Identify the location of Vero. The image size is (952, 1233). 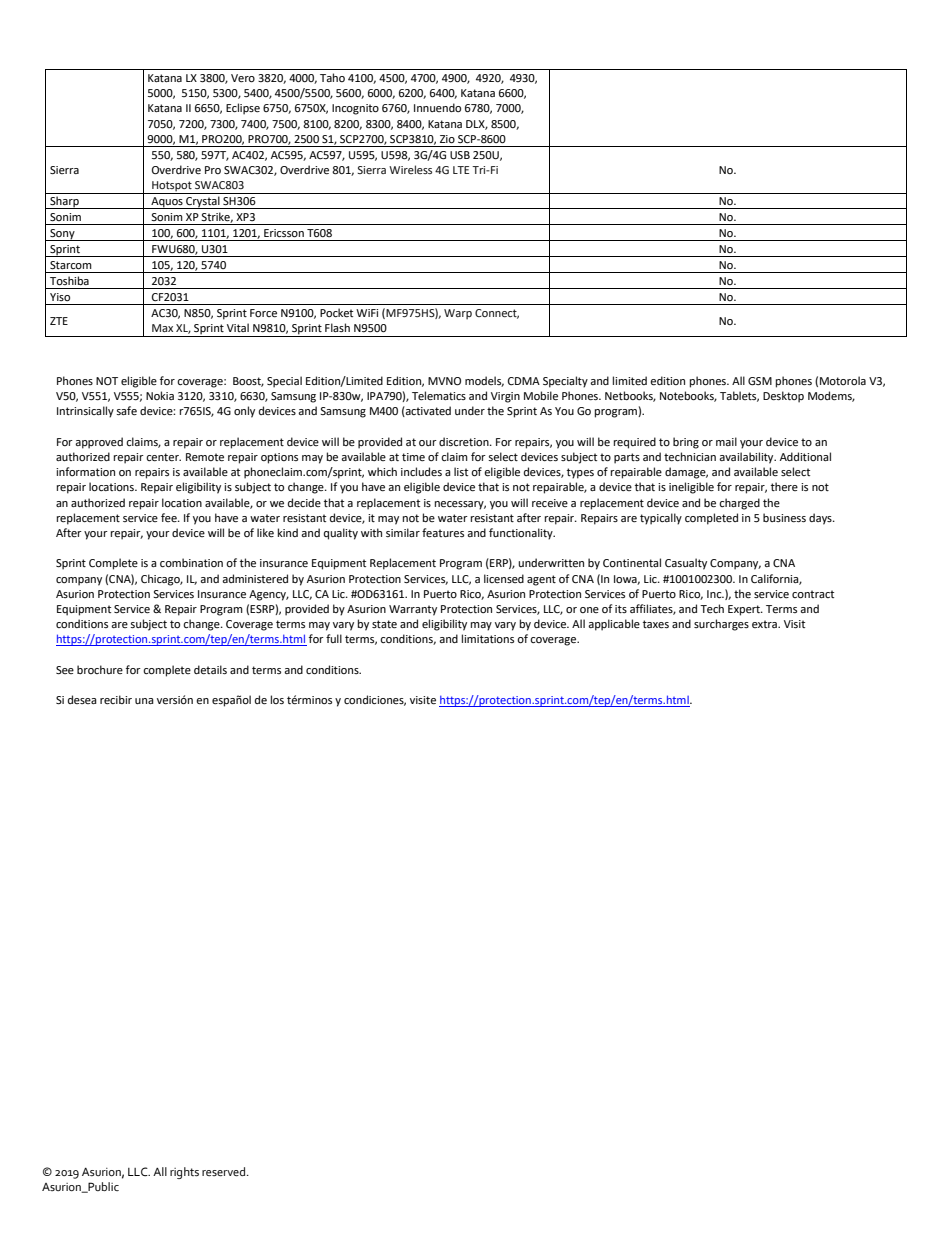
(243, 78).
